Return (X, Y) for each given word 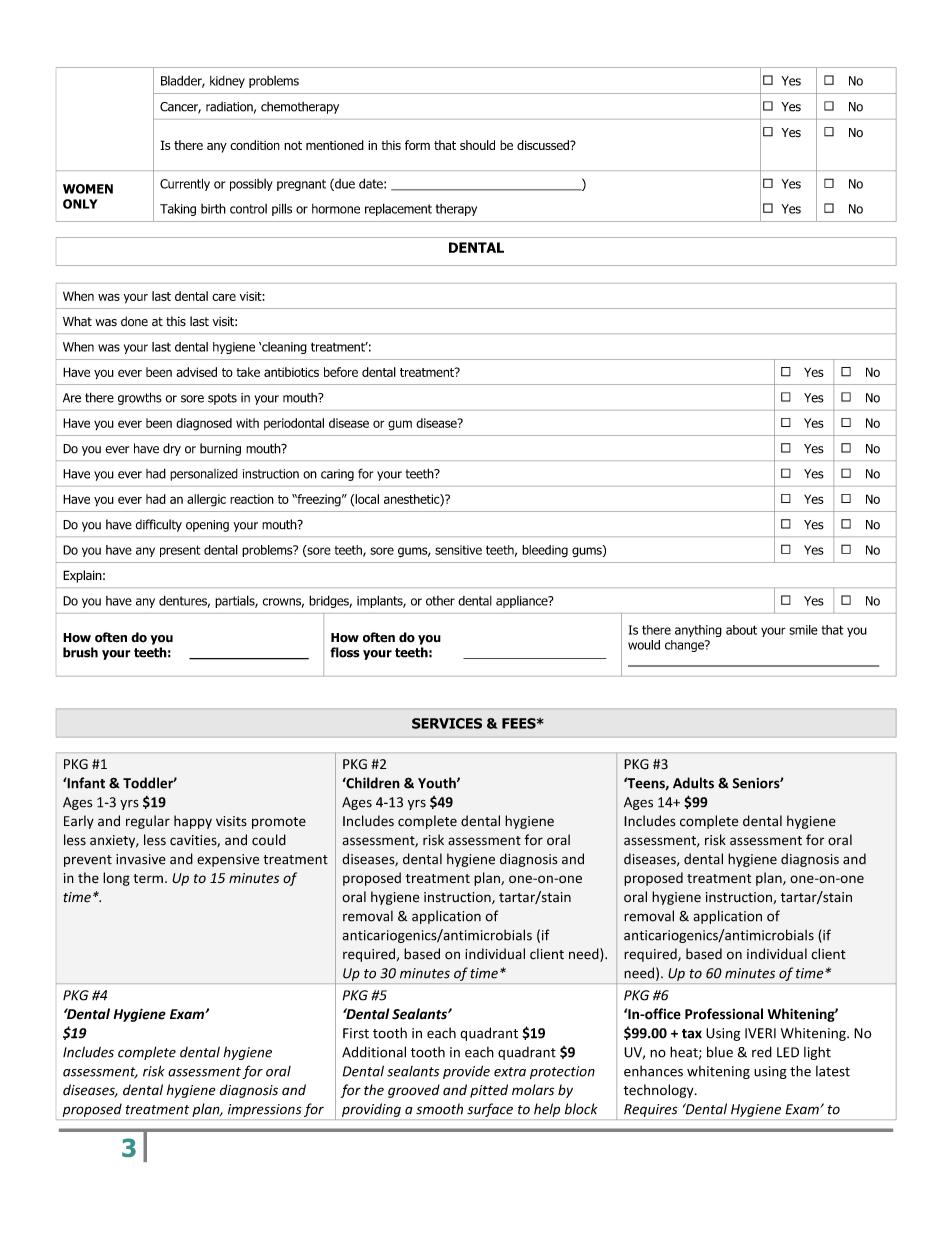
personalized (204, 475)
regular (148, 822)
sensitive (458, 550)
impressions (264, 1110)
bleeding (545, 551)
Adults (693, 783)
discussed (544, 145)
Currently (185, 184)
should (477, 145)
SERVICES (447, 723)
